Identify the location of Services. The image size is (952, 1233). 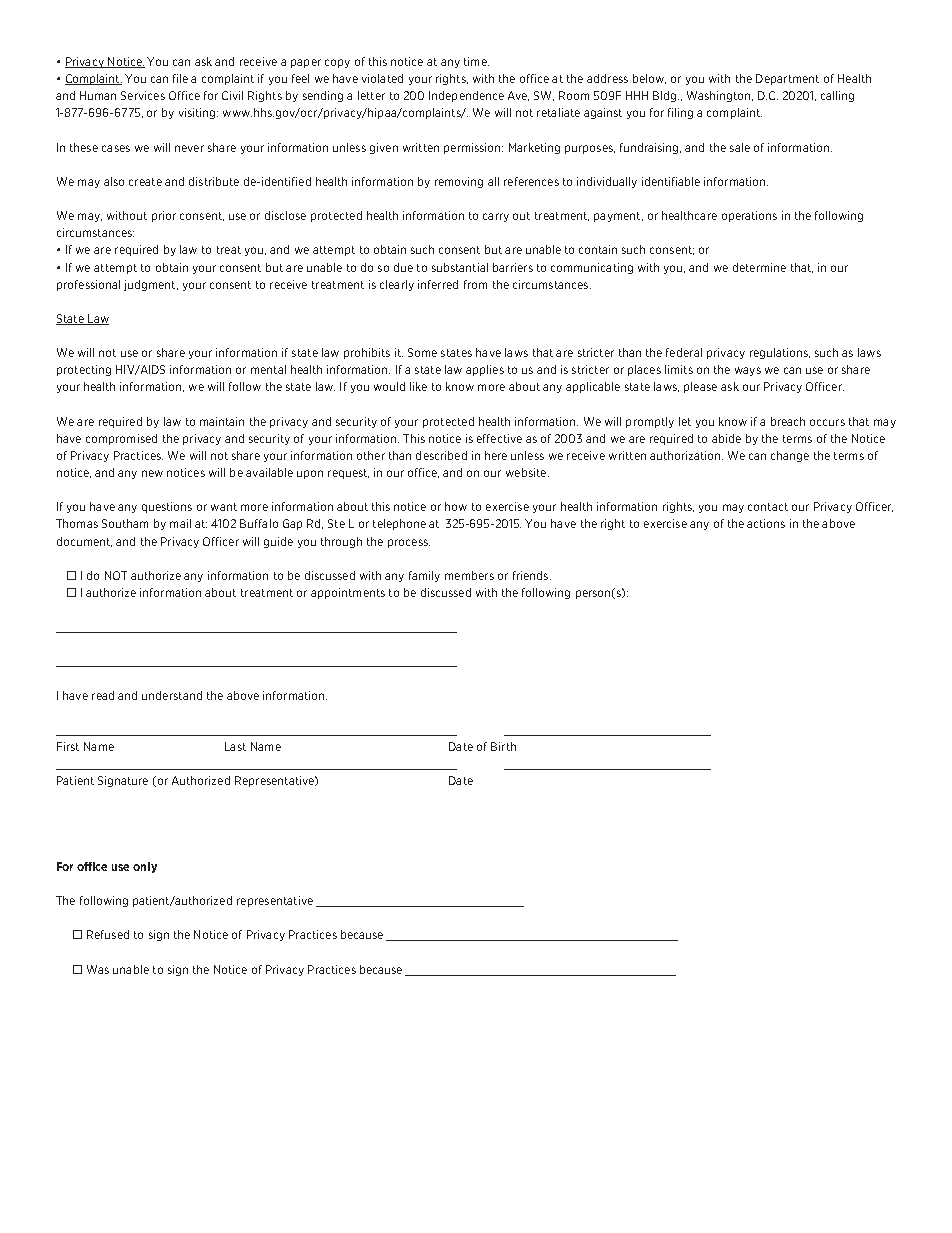
(143, 95).
